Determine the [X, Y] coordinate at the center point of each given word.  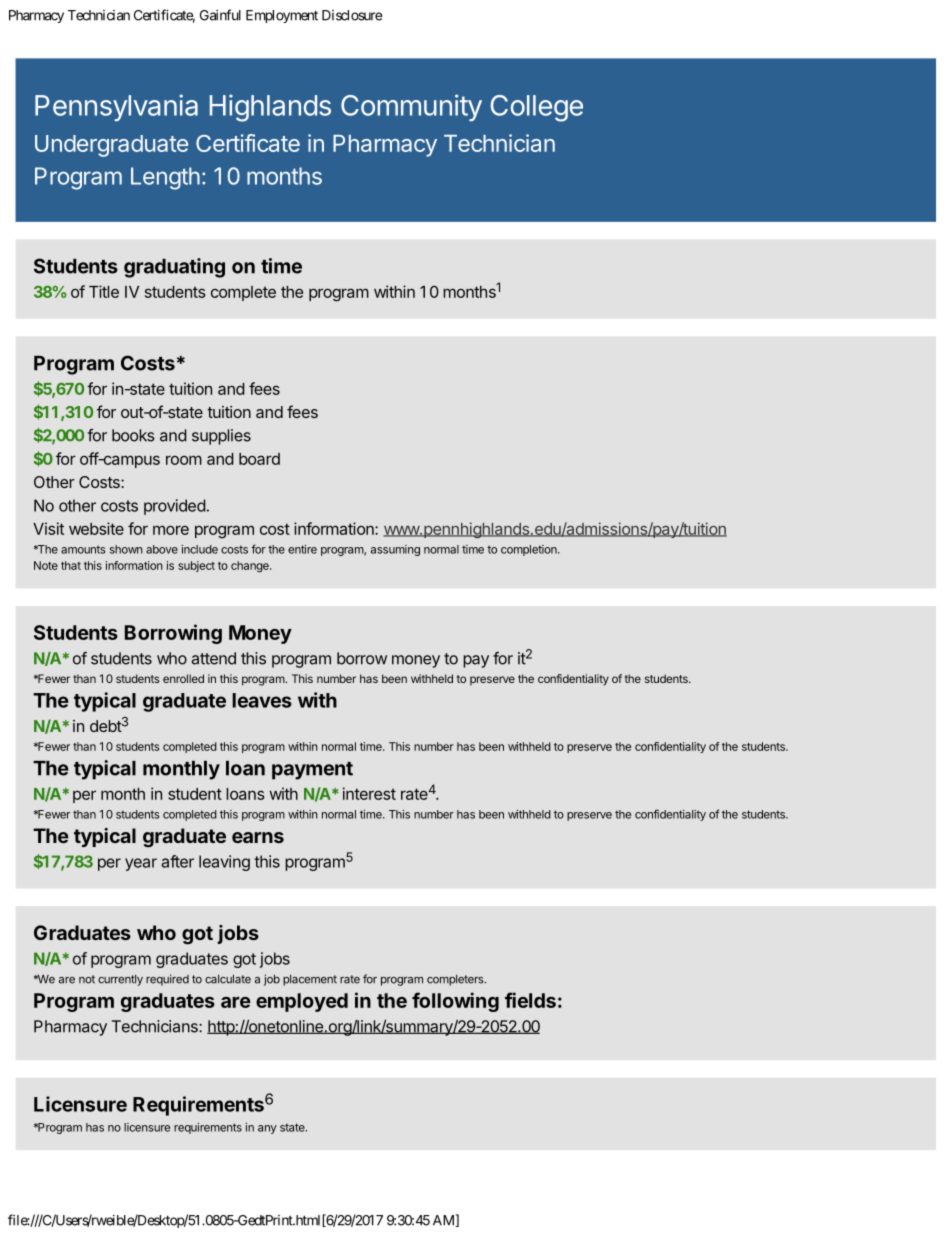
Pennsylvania [116, 107]
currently [120, 980]
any [267, 1129]
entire [302, 549]
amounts [83, 549]
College [536, 108]
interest [369, 793]
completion [530, 550]
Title [104, 291]
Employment [282, 16]
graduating [174, 268]
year [141, 864]
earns [258, 837]
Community [411, 107]
